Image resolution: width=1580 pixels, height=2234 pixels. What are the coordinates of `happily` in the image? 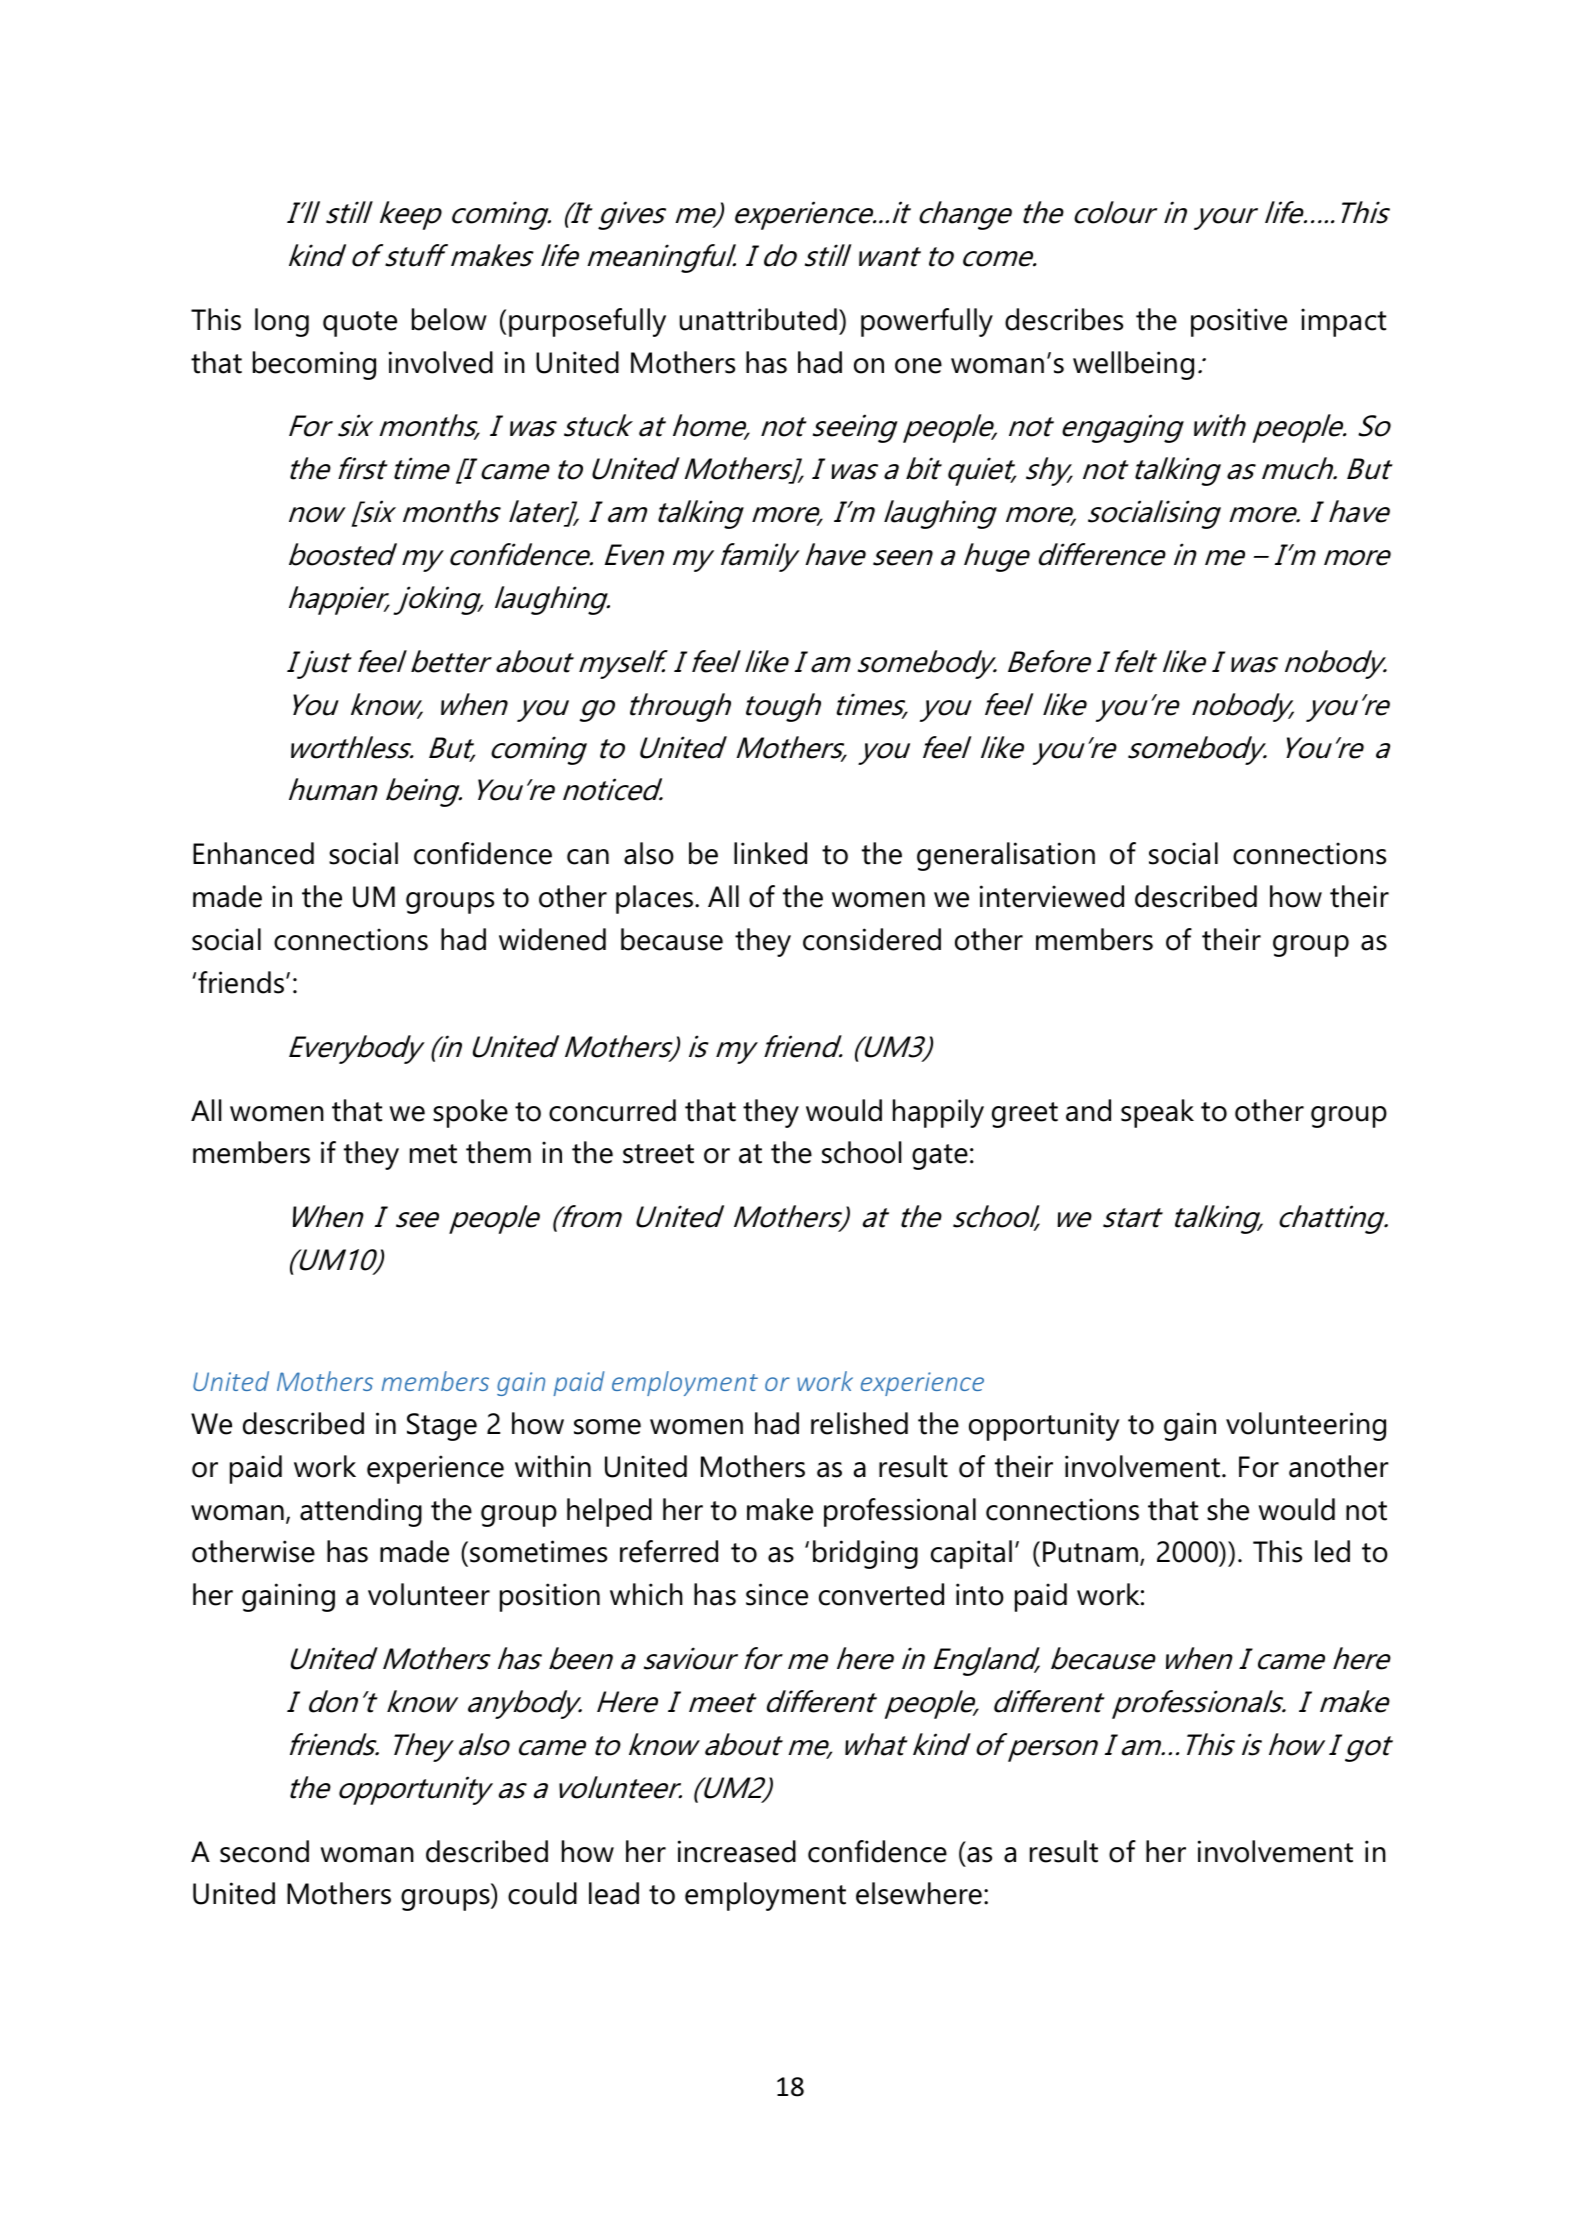 It's located at (938, 1113).
